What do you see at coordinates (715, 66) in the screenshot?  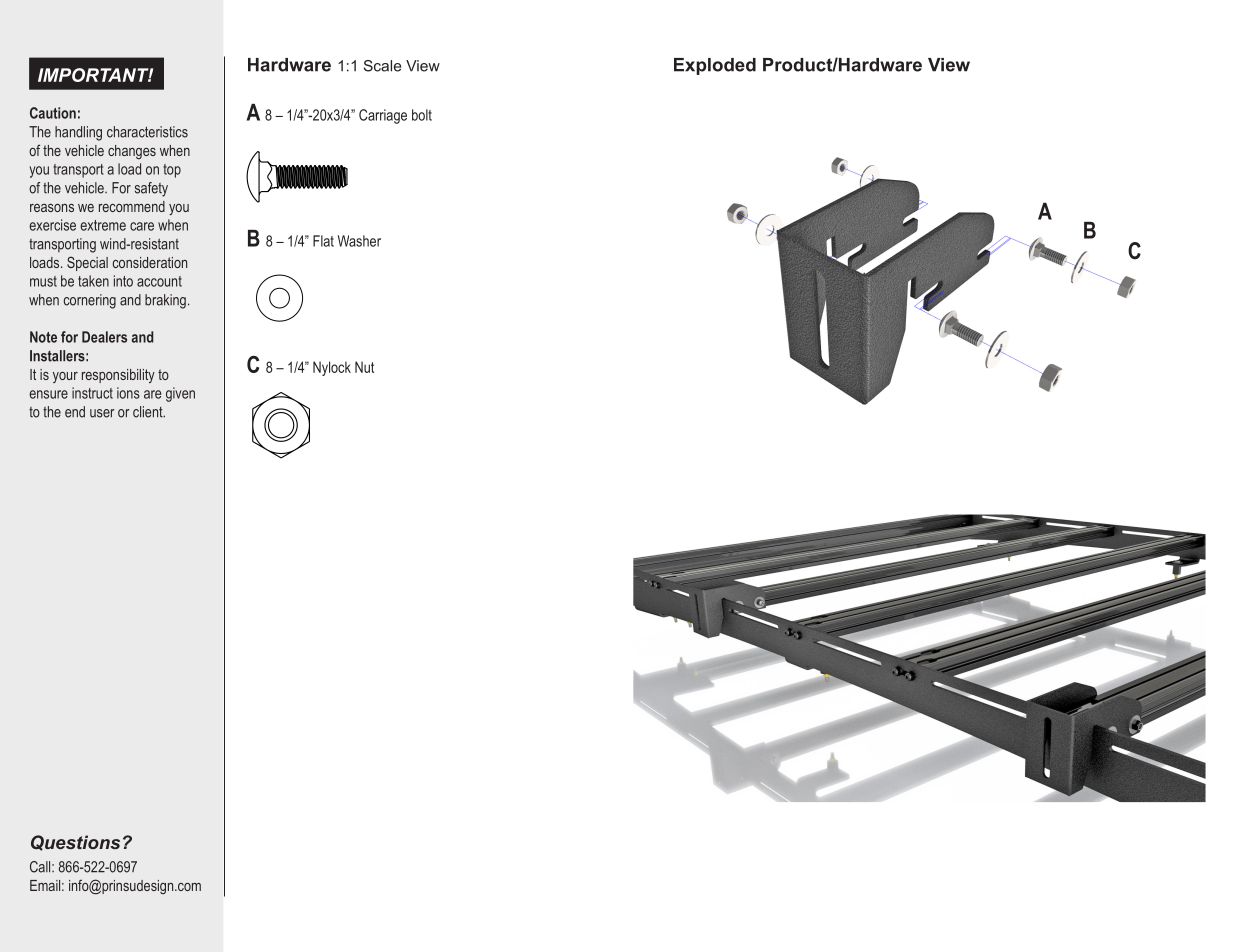 I see `Exploded` at bounding box center [715, 66].
